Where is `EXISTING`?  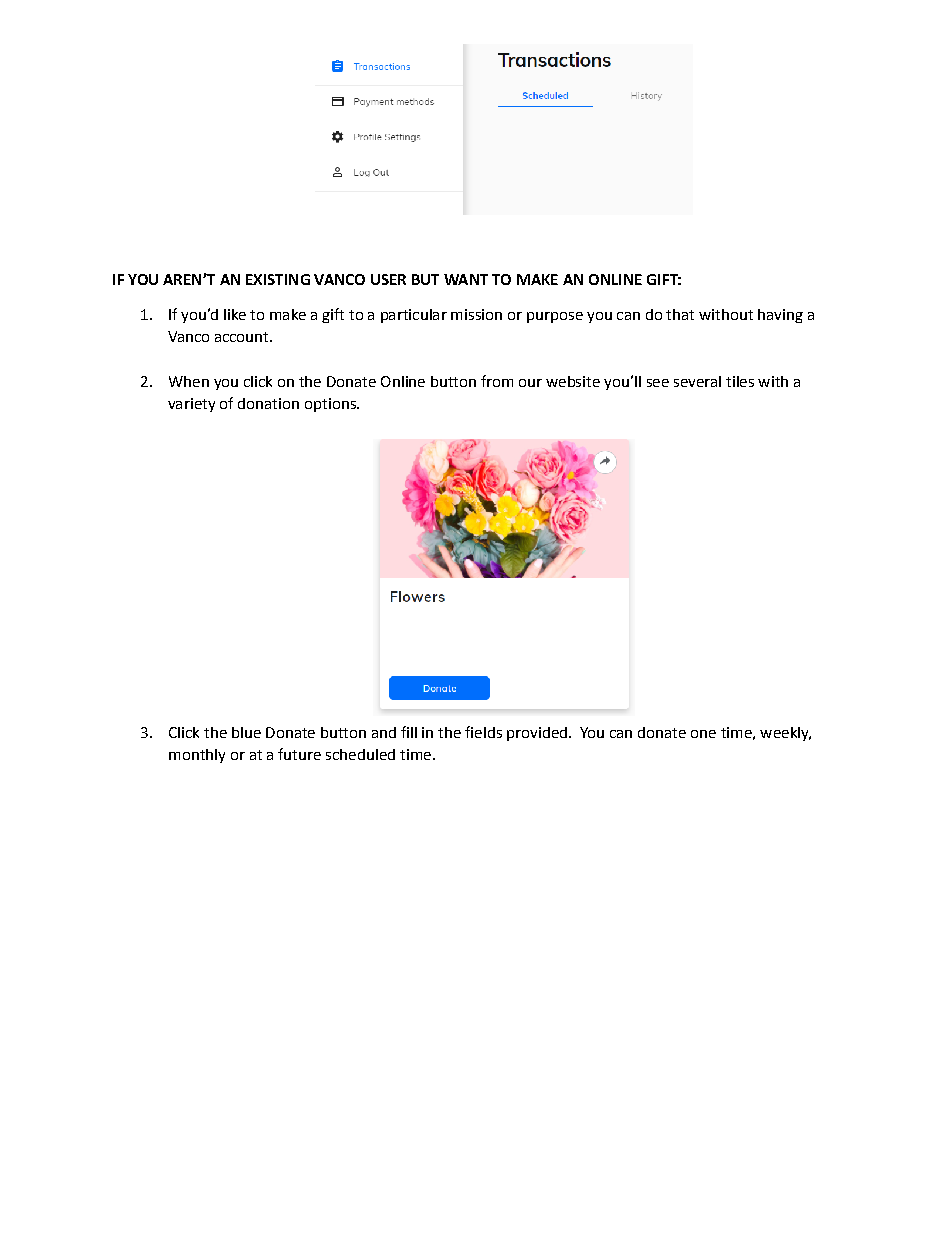 EXISTING is located at coordinates (278, 279).
